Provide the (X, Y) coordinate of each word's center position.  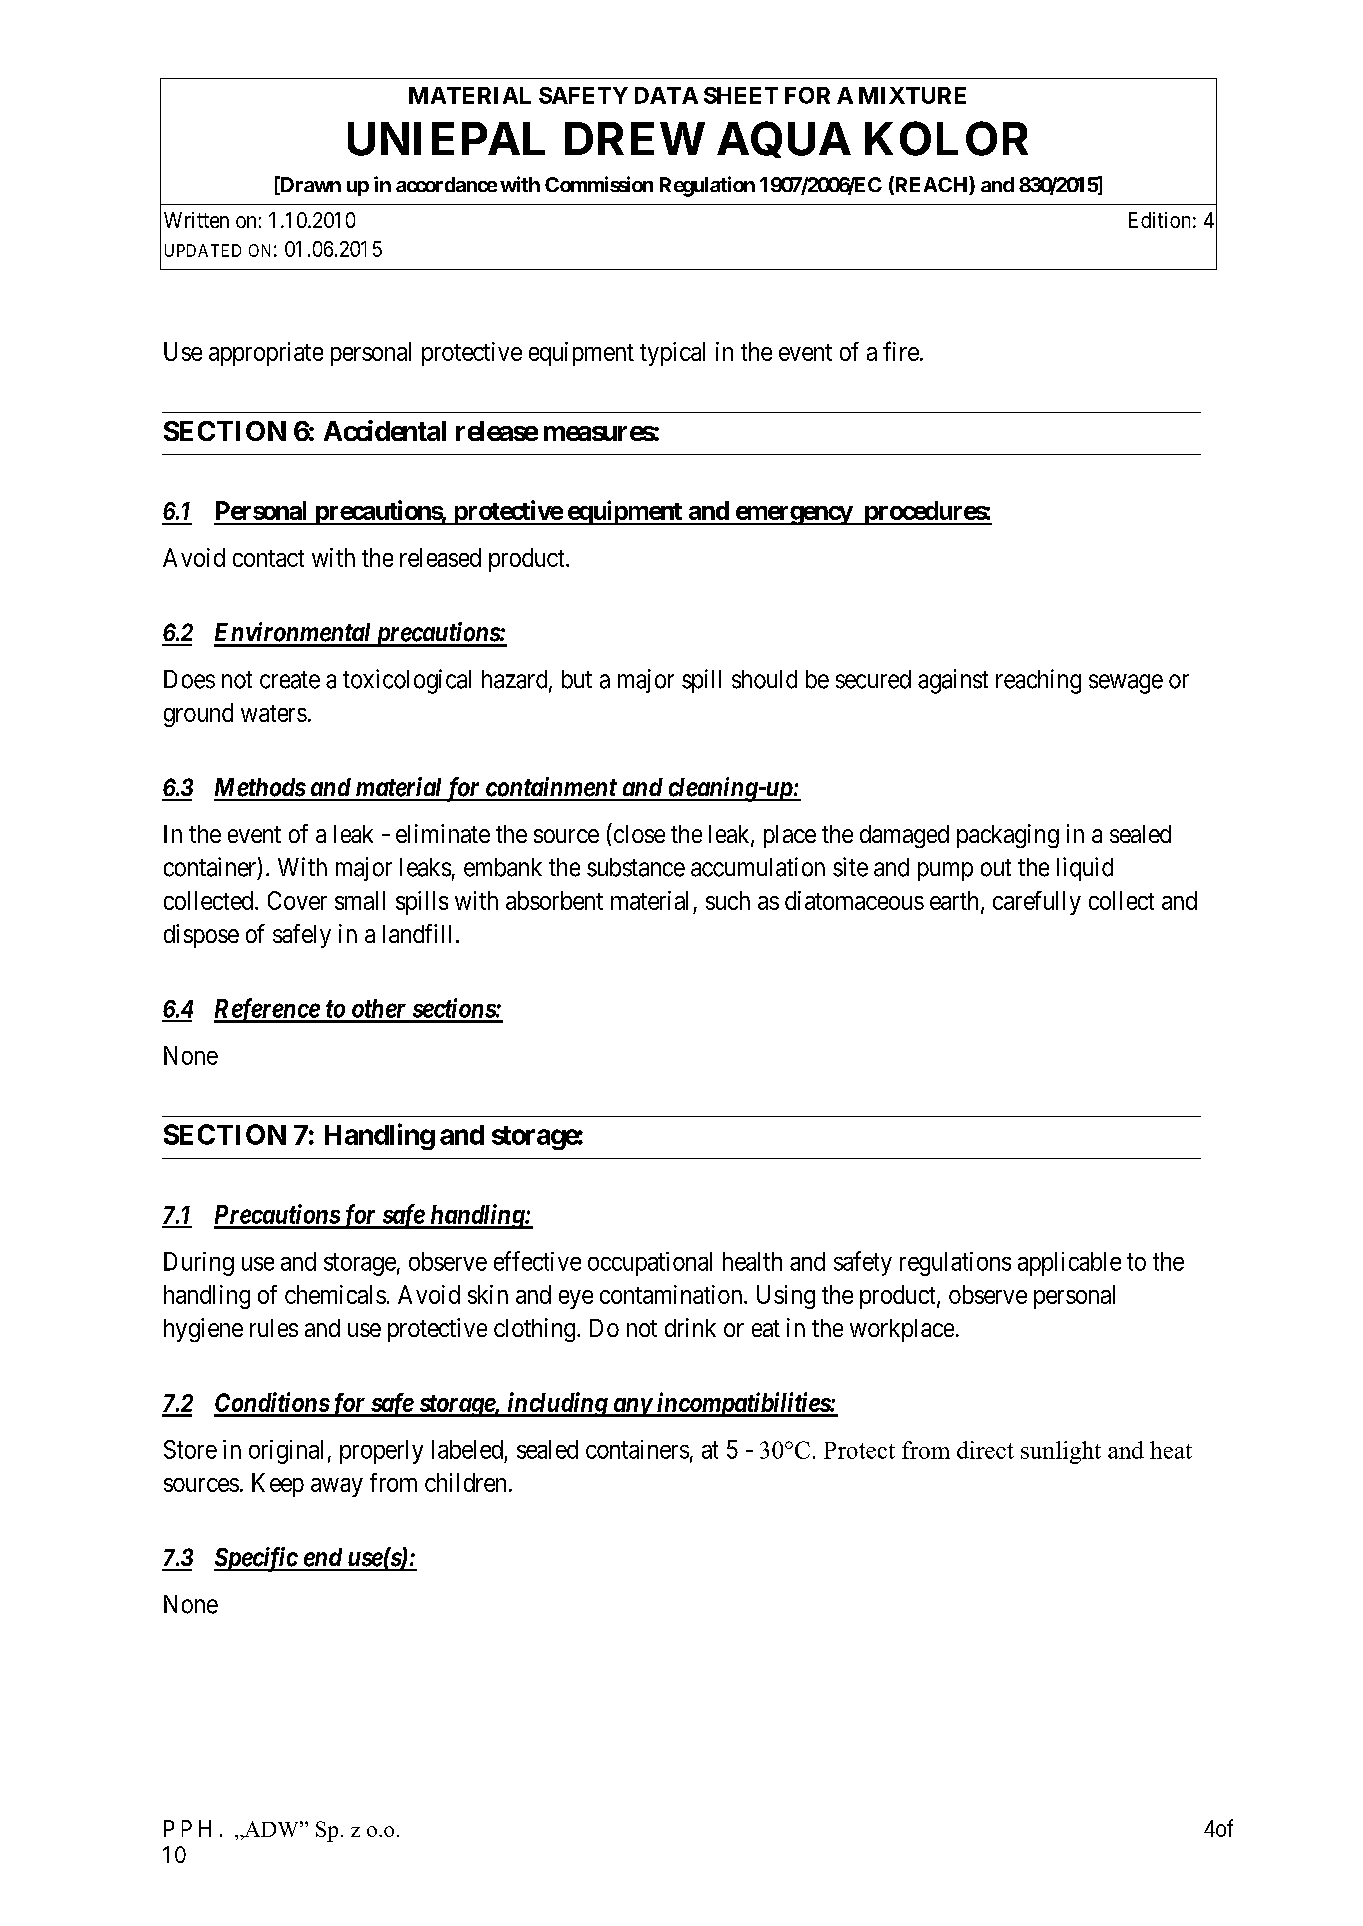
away (337, 1487)
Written (196, 220)
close (638, 833)
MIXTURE (912, 95)
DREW (635, 138)
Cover (297, 900)
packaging (1008, 836)
